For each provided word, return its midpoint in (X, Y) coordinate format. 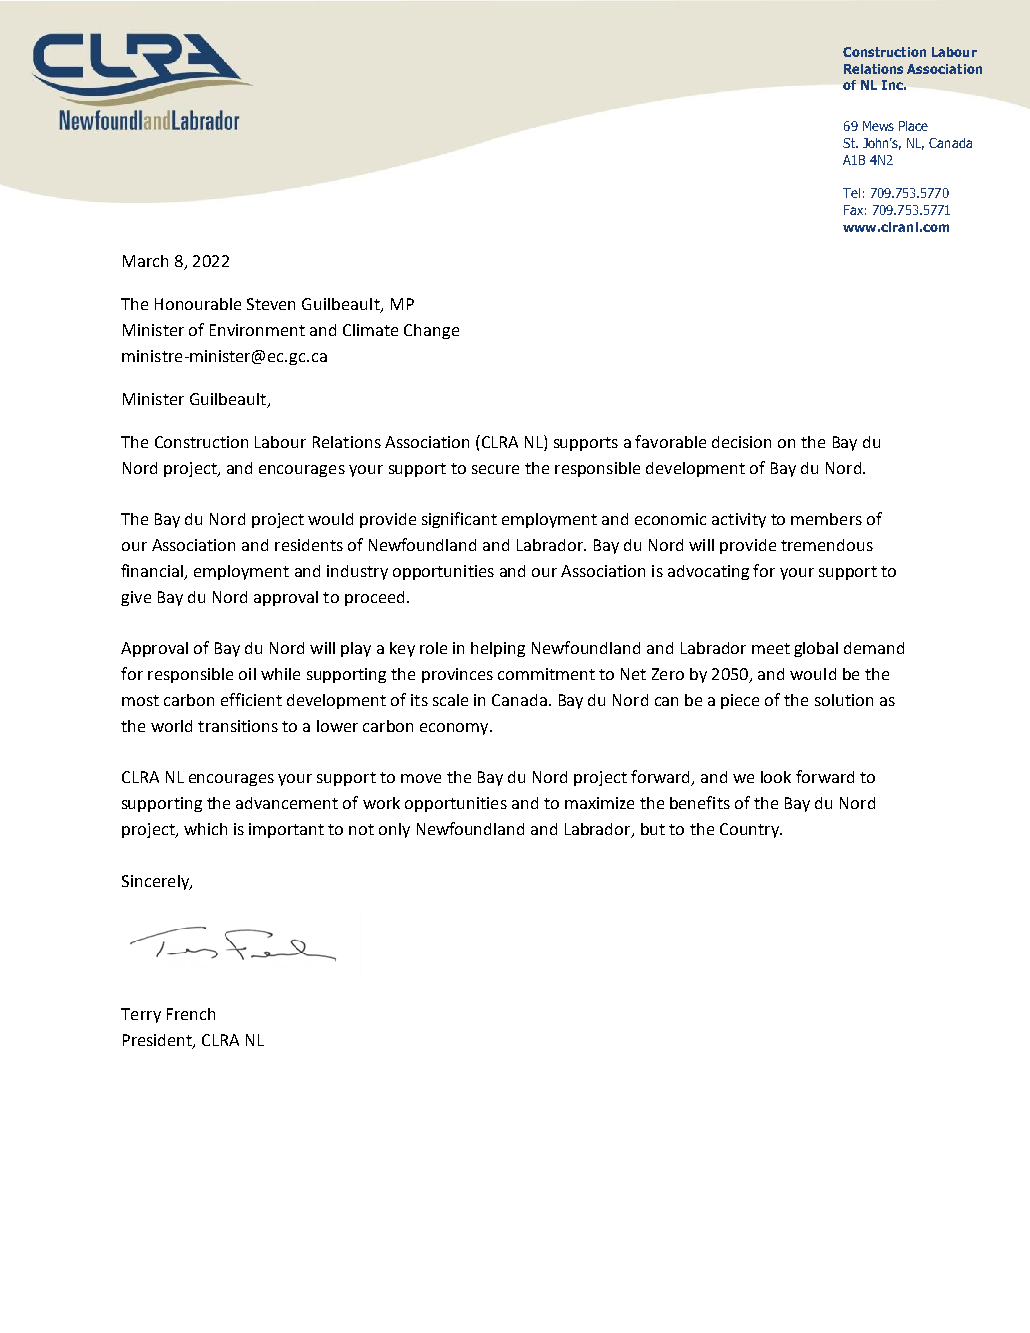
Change (431, 331)
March (145, 261)
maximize (599, 803)
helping (498, 649)
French (191, 1014)
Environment (257, 330)
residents (309, 545)
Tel (851, 193)
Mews (878, 126)
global (816, 649)
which (205, 829)
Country (750, 830)
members (826, 519)
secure (495, 469)
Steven (271, 304)
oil (247, 674)
